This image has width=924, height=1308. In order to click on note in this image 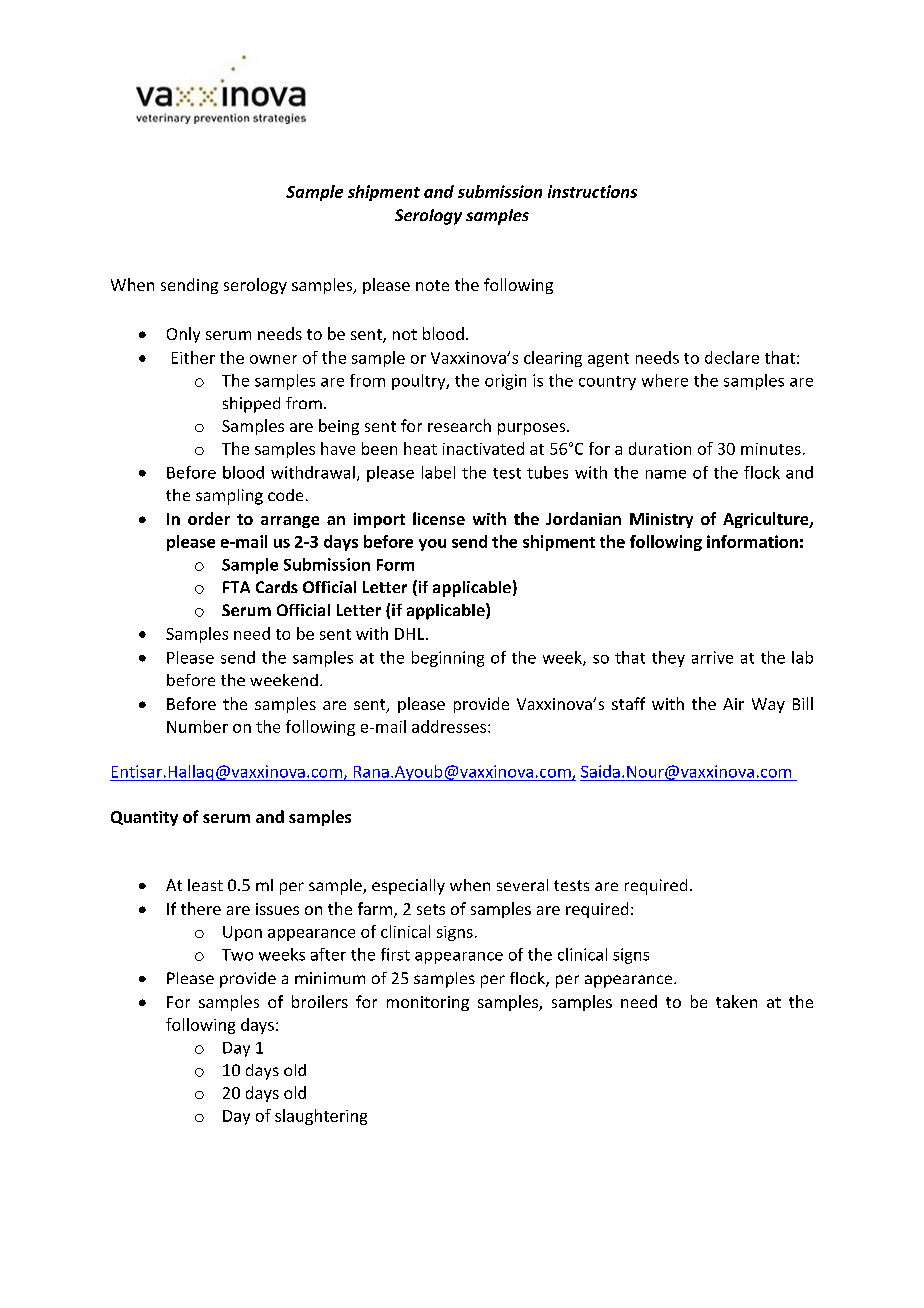, I will do `click(432, 285)`.
